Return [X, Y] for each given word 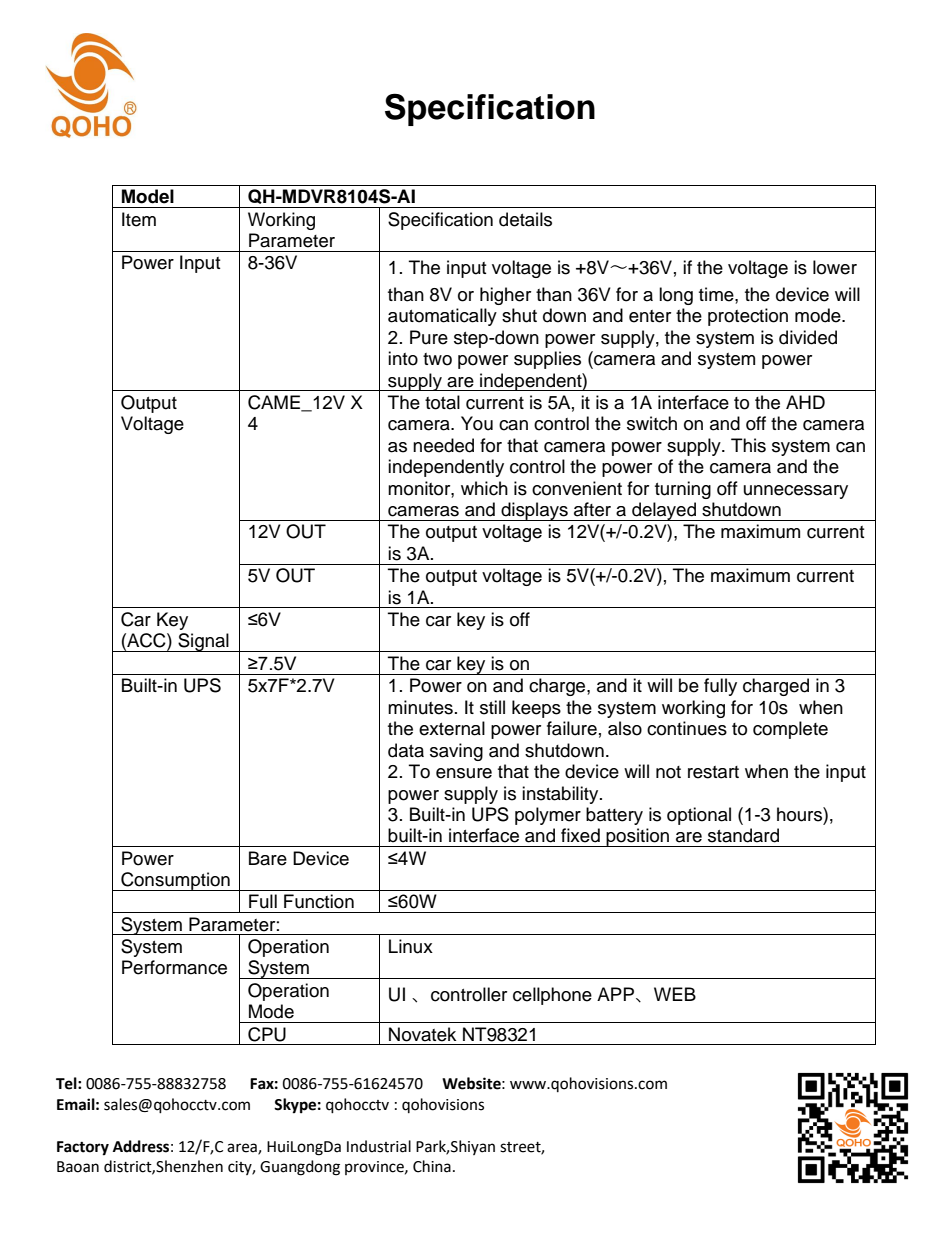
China [432, 1166]
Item [139, 219]
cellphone [552, 996]
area [243, 1148]
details [525, 219]
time [717, 294]
